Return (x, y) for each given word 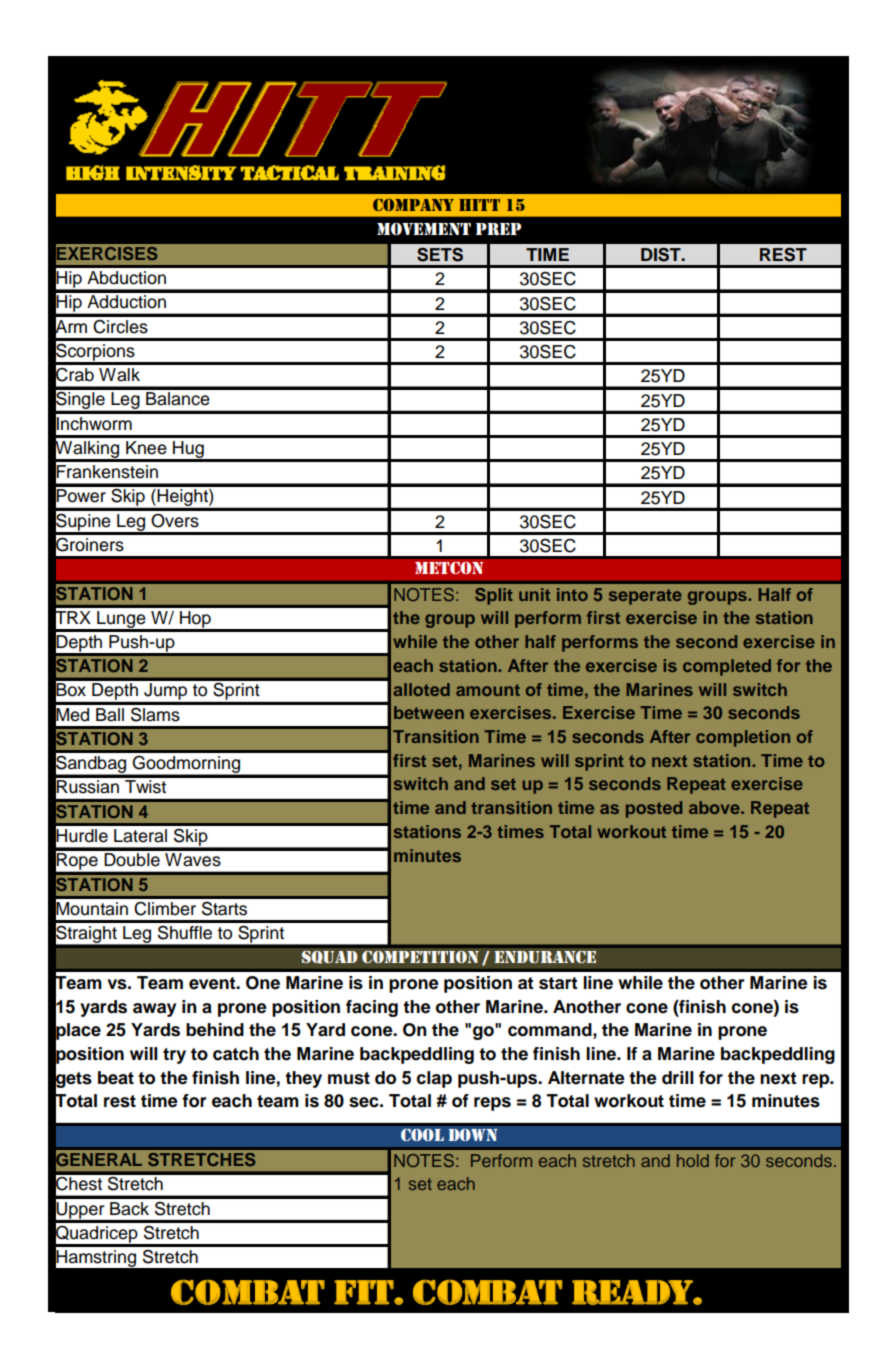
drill (678, 1078)
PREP (498, 229)
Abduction (126, 278)
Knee (146, 448)
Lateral (140, 836)
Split (494, 596)
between (429, 712)
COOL (422, 1135)
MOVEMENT (424, 228)
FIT (364, 1292)
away (154, 1010)
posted (654, 809)
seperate (645, 597)
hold (693, 1160)
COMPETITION (420, 957)
